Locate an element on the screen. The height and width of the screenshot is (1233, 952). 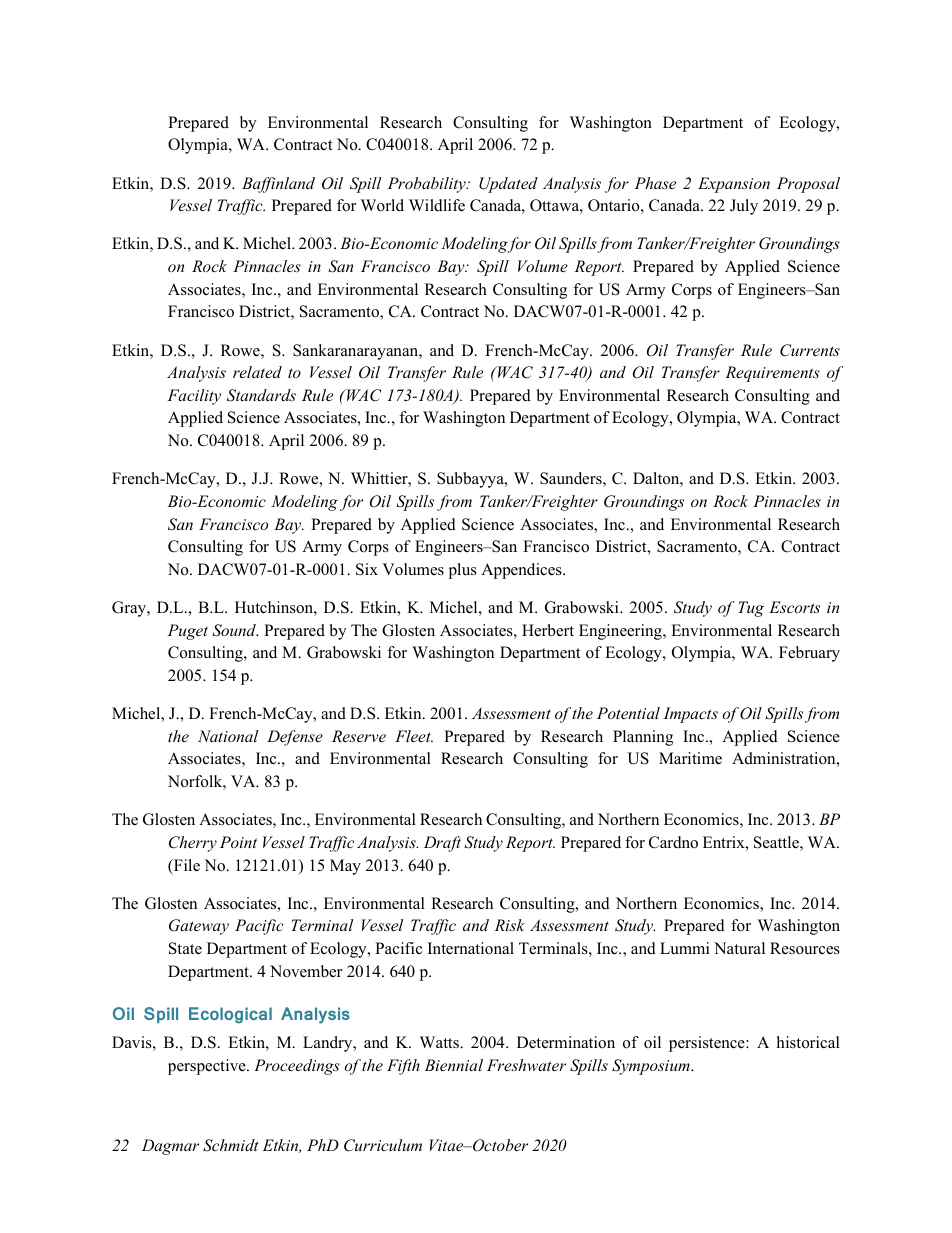
Schmidt is located at coordinates (231, 1145).
